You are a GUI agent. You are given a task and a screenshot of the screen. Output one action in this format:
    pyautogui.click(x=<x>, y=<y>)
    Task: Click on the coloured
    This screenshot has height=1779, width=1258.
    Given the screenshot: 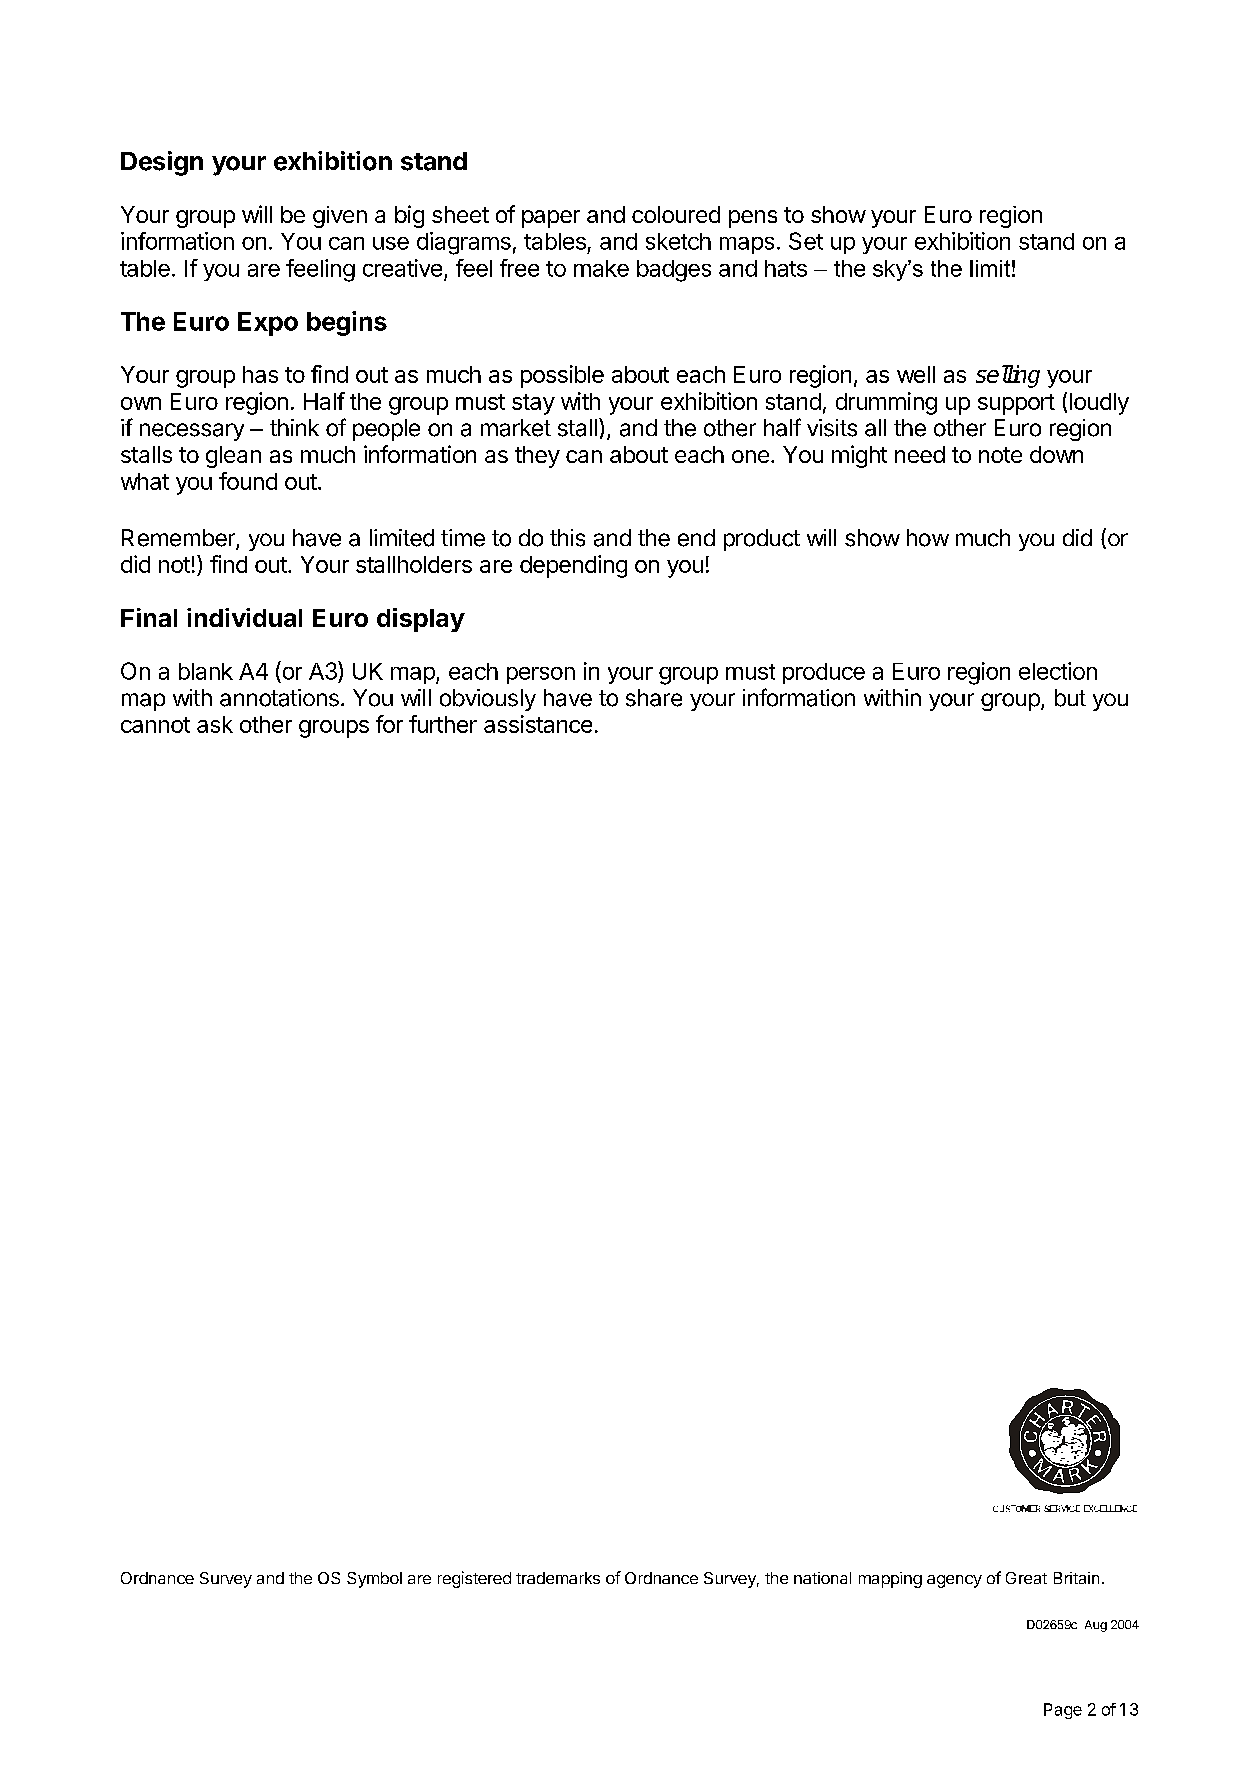 What is the action you would take?
    pyautogui.click(x=676, y=214)
